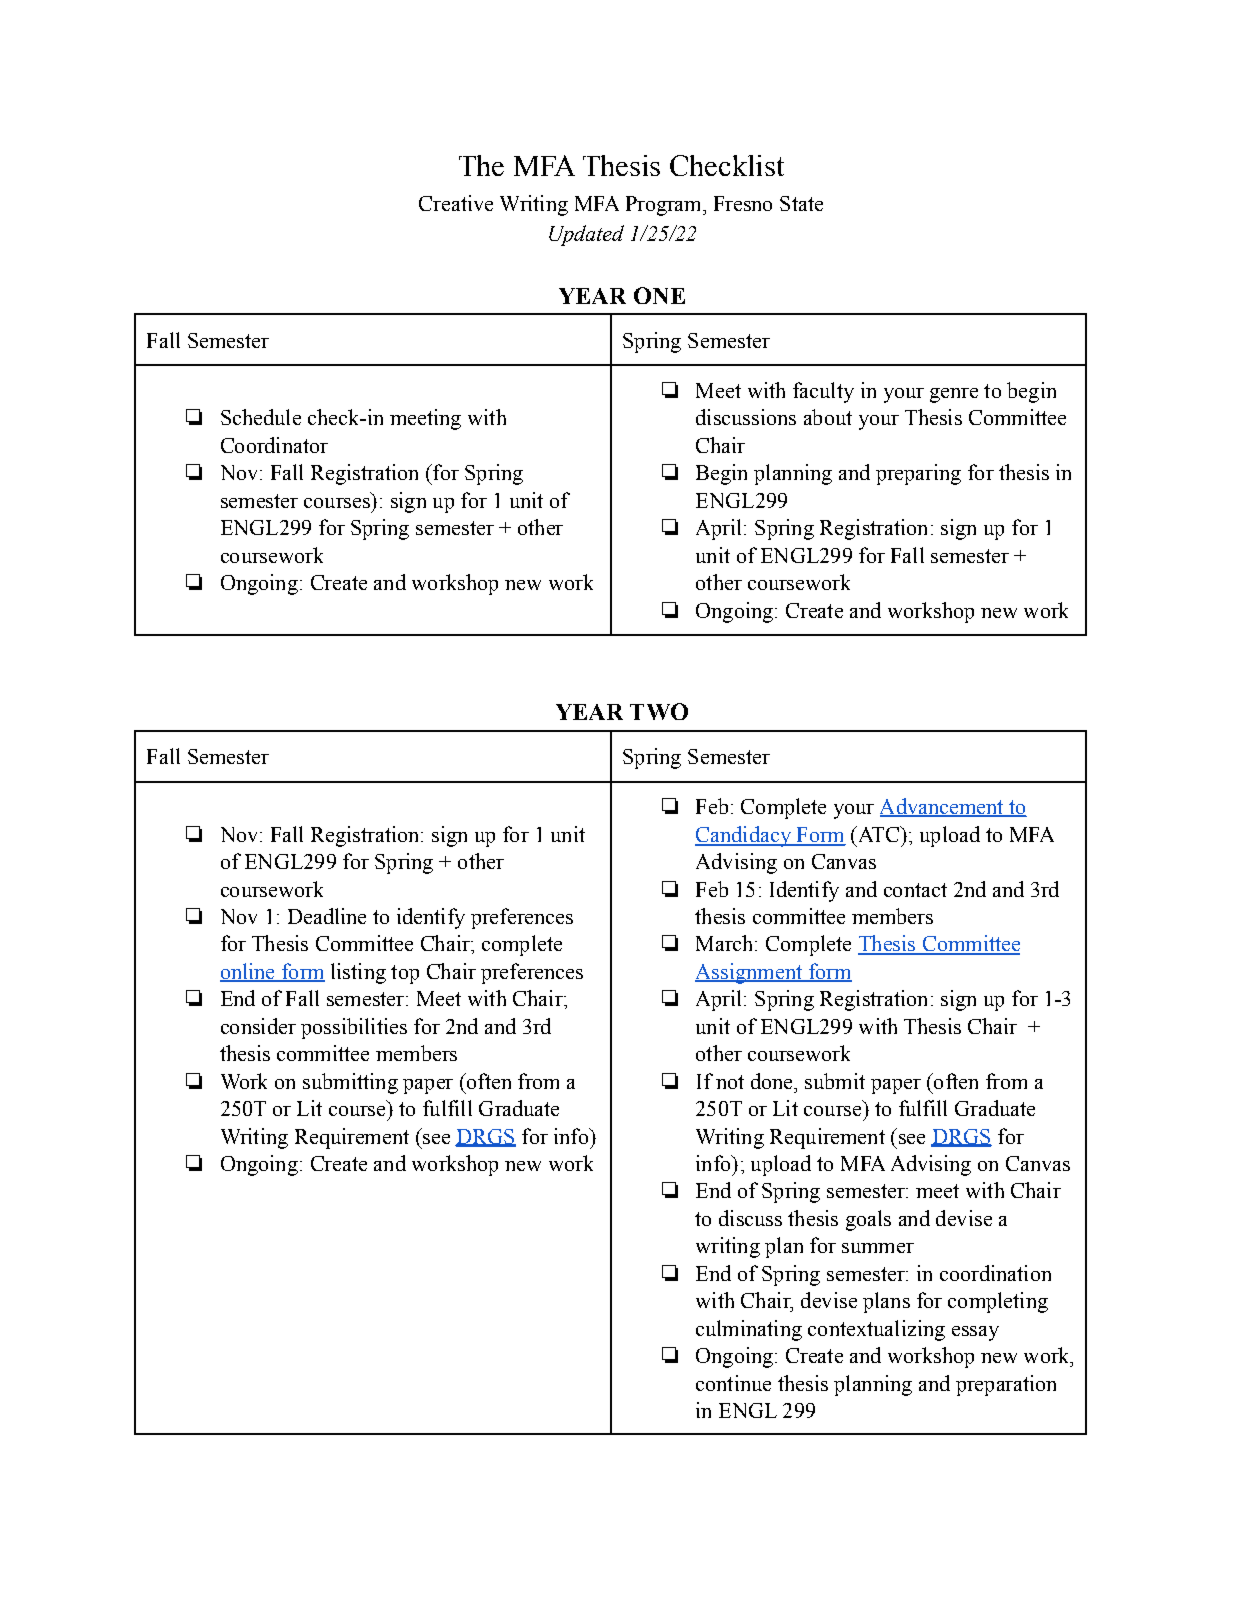 This screenshot has width=1244, height=1610. Describe the element at coordinates (456, 203) in the screenshot. I see `Creative` at that location.
